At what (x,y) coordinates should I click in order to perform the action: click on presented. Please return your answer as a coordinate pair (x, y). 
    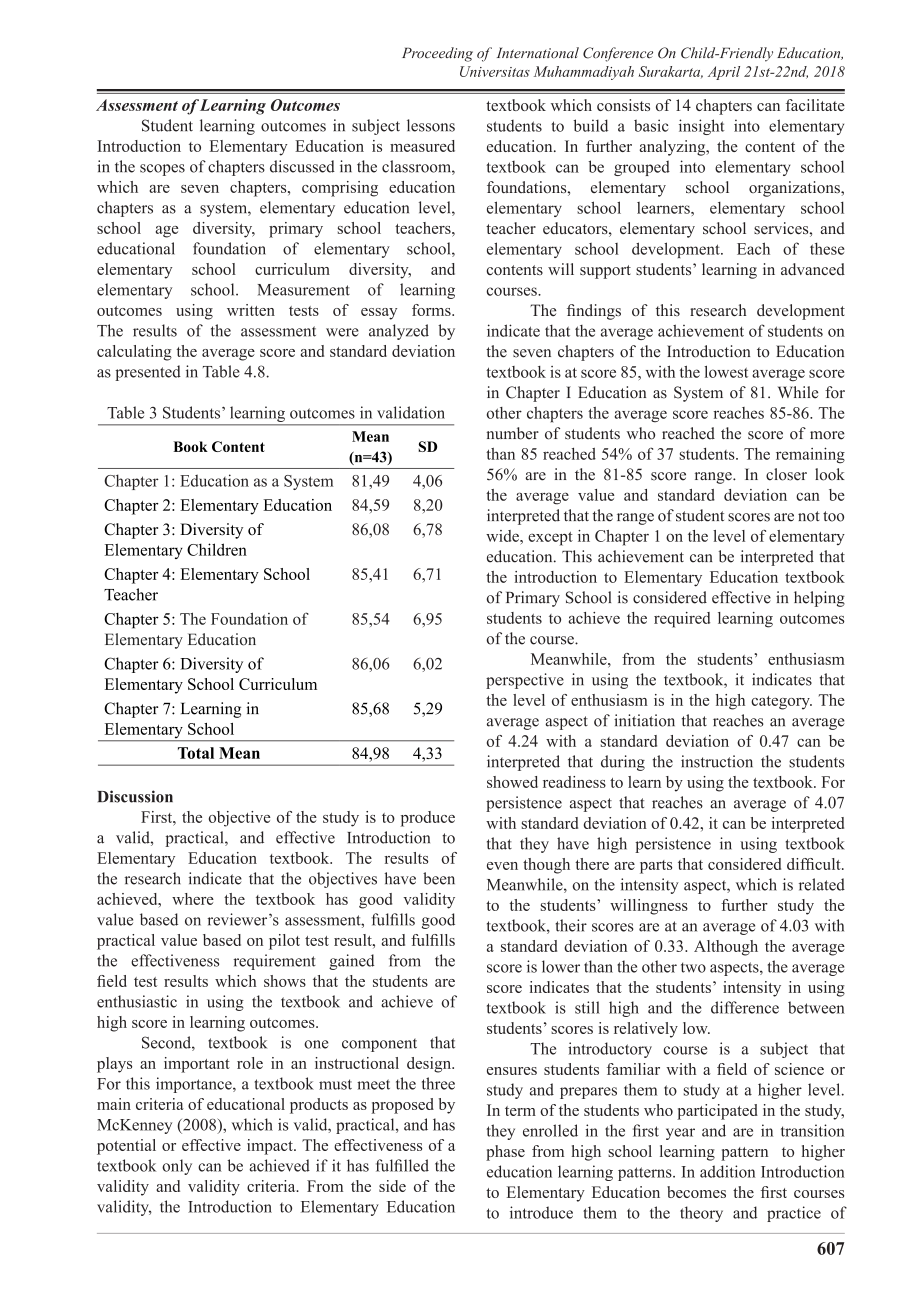
    Looking at the image, I should click on (148, 373).
